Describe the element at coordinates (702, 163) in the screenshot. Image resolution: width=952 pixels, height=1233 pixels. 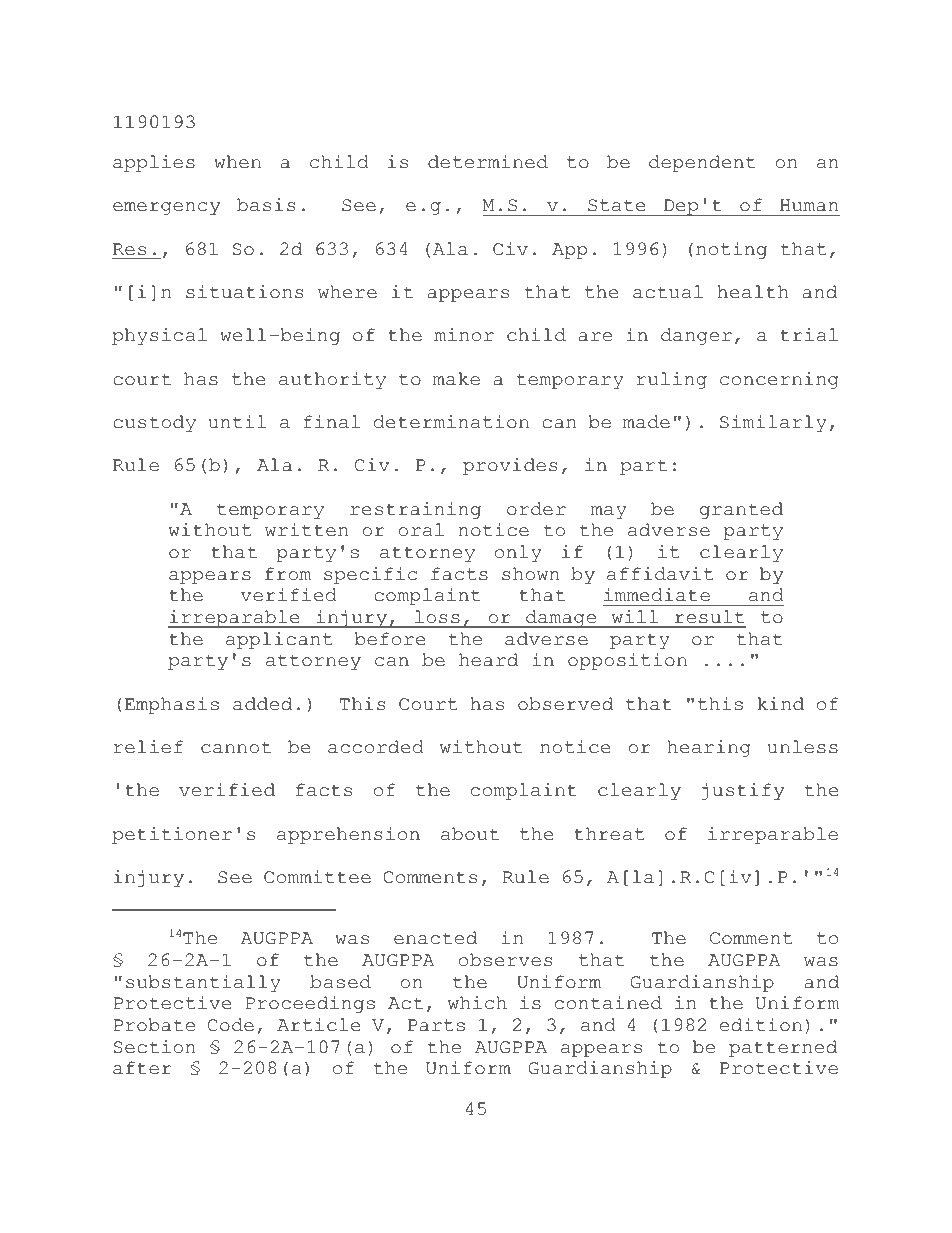
I see `dependent` at that location.
